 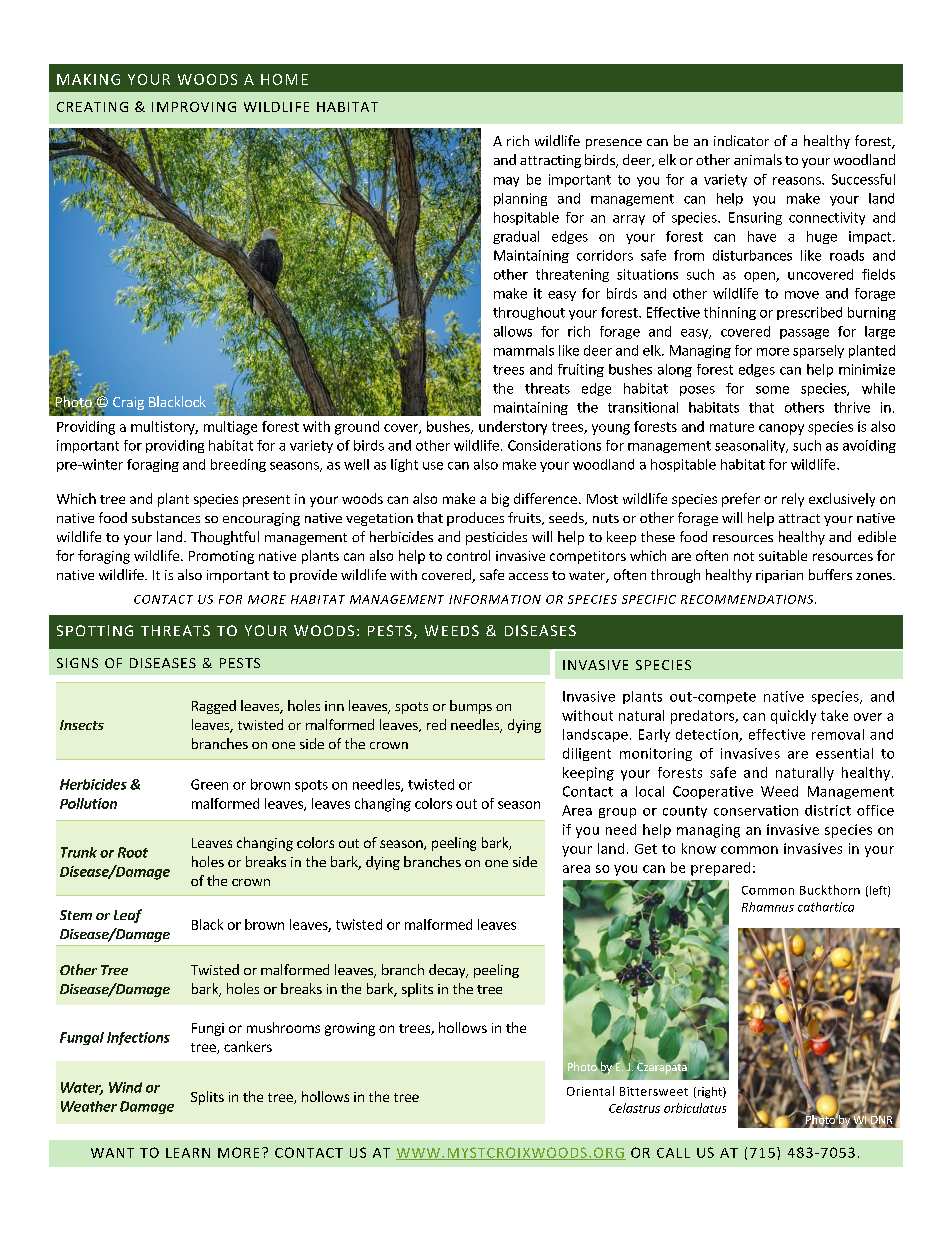 What do you see at coordinates (756, 810) in the screenshot?
I see `conservation` at bounding box center [756, 810].
